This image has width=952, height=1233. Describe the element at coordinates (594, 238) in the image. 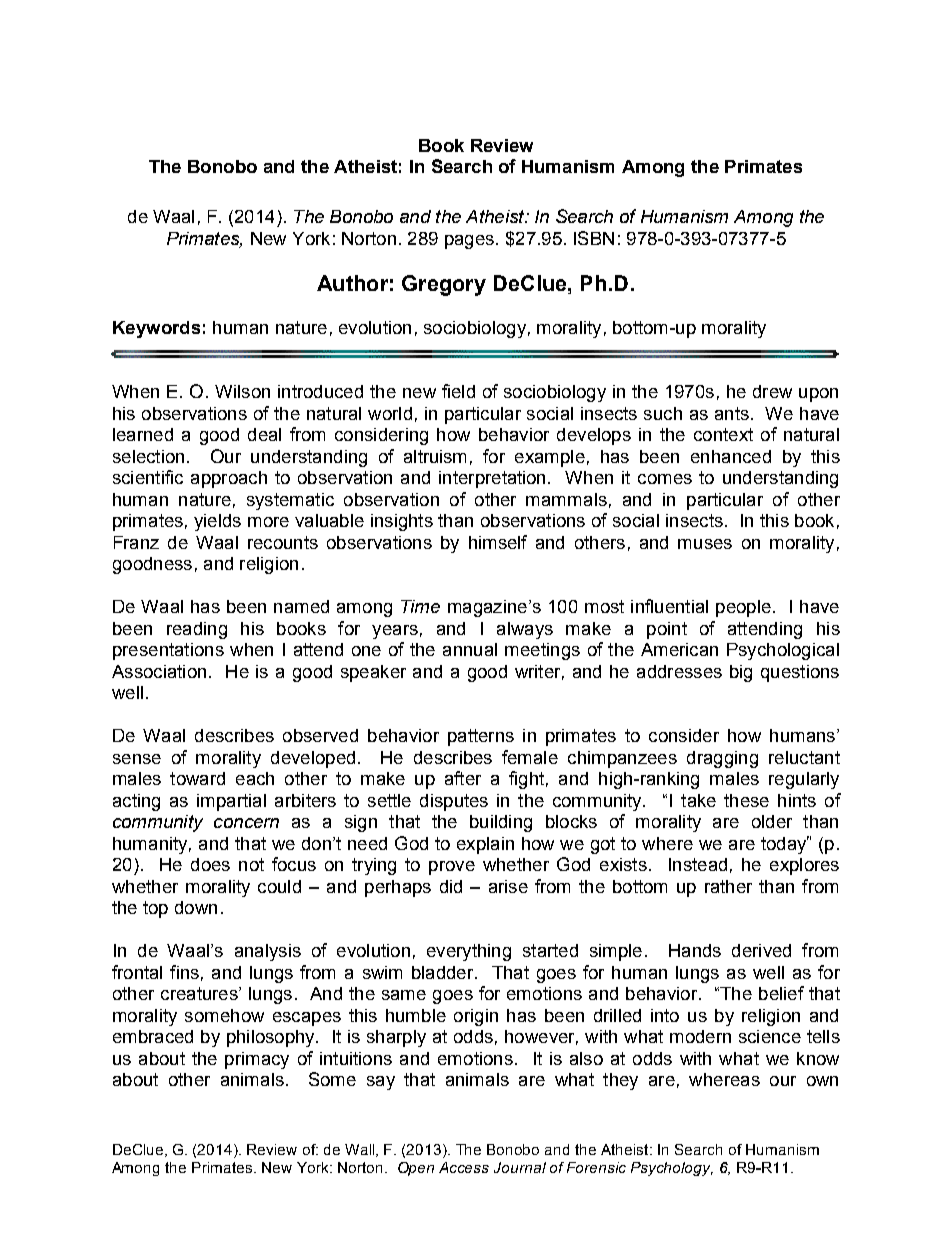

I see `ISBN` at that location.
